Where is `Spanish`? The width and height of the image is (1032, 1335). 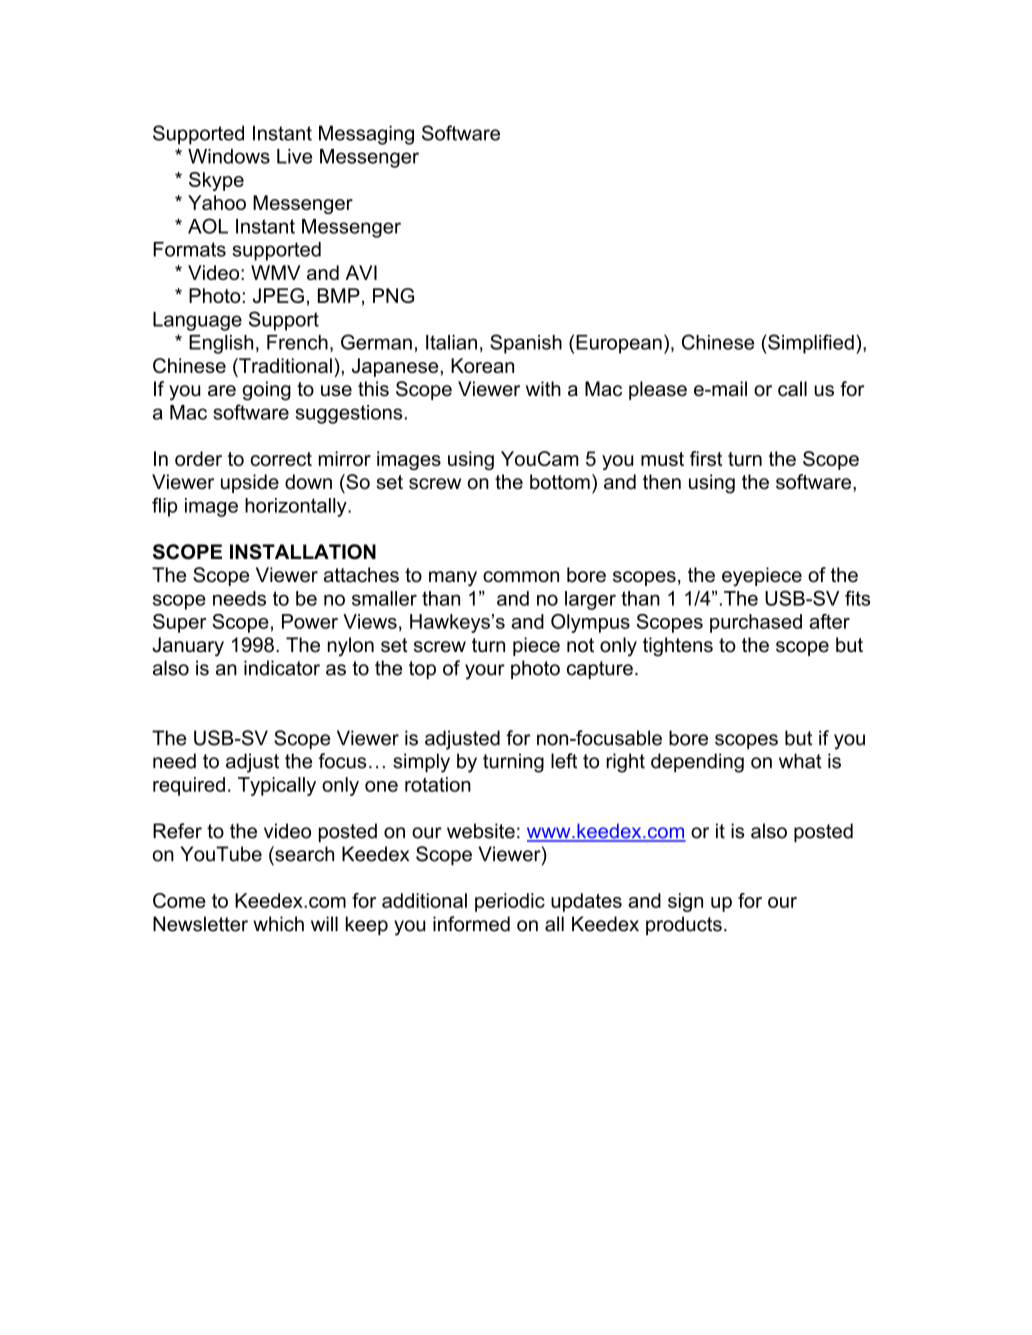
Spanish is located at coordinates (526, 344).
